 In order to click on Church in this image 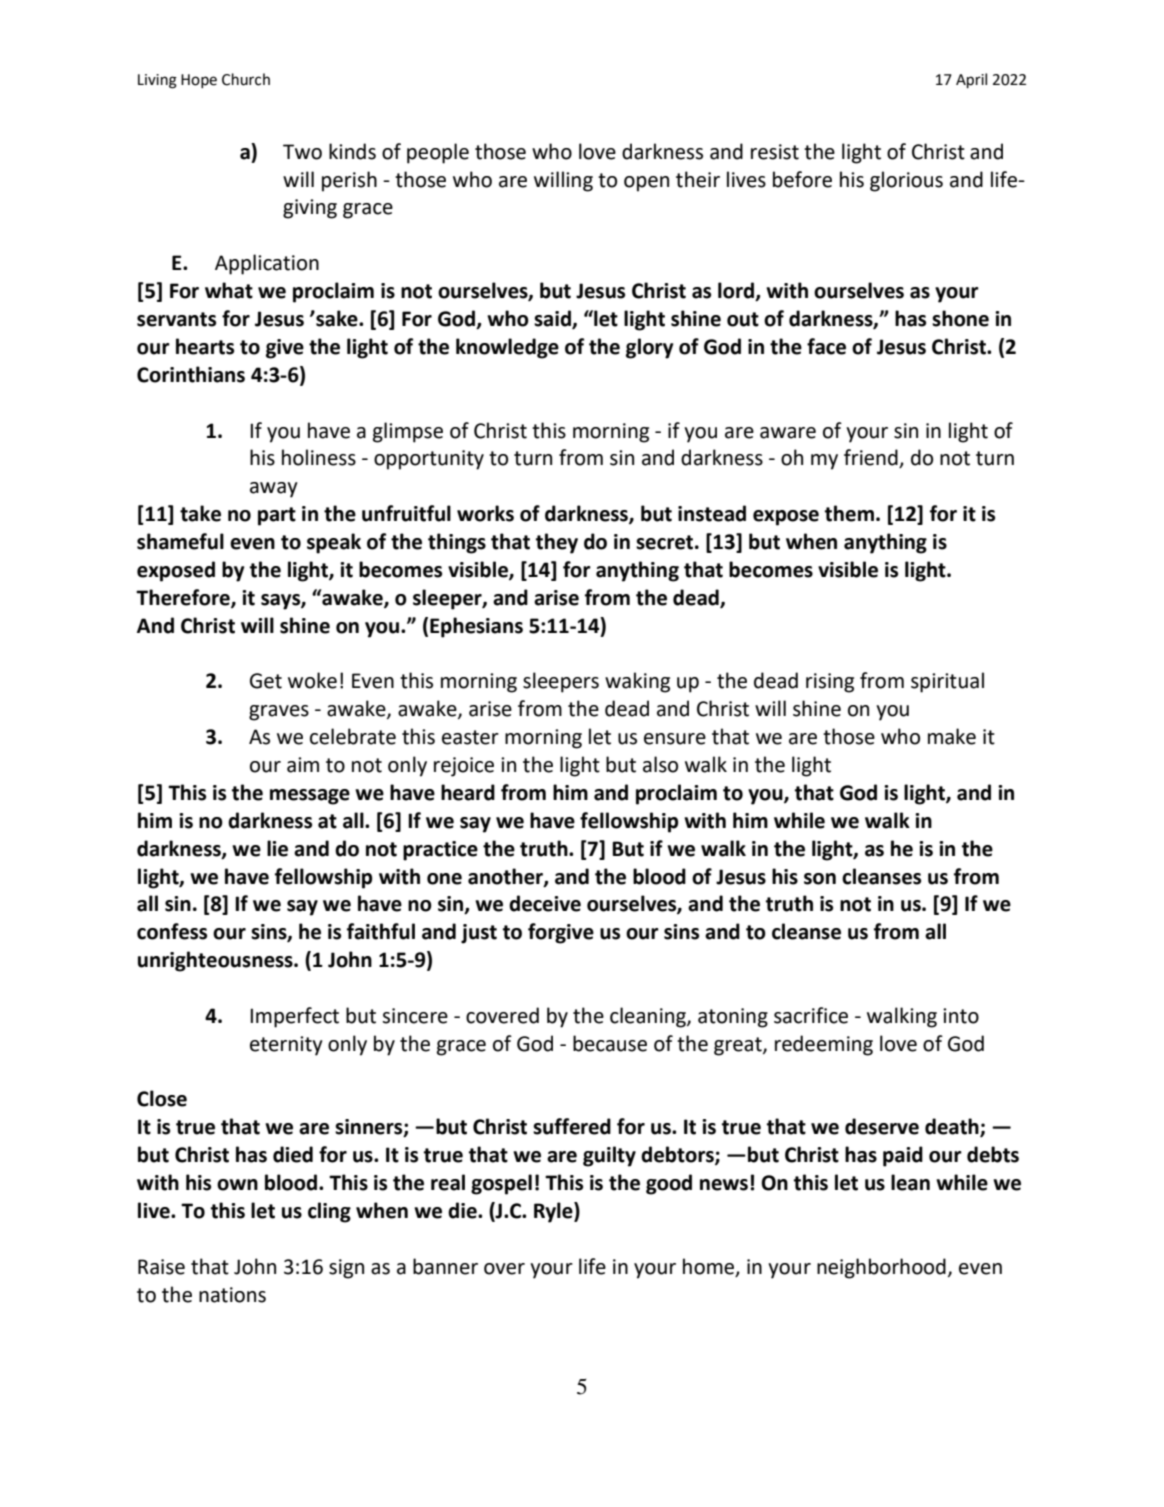, I will do `click(246, 79)`.
